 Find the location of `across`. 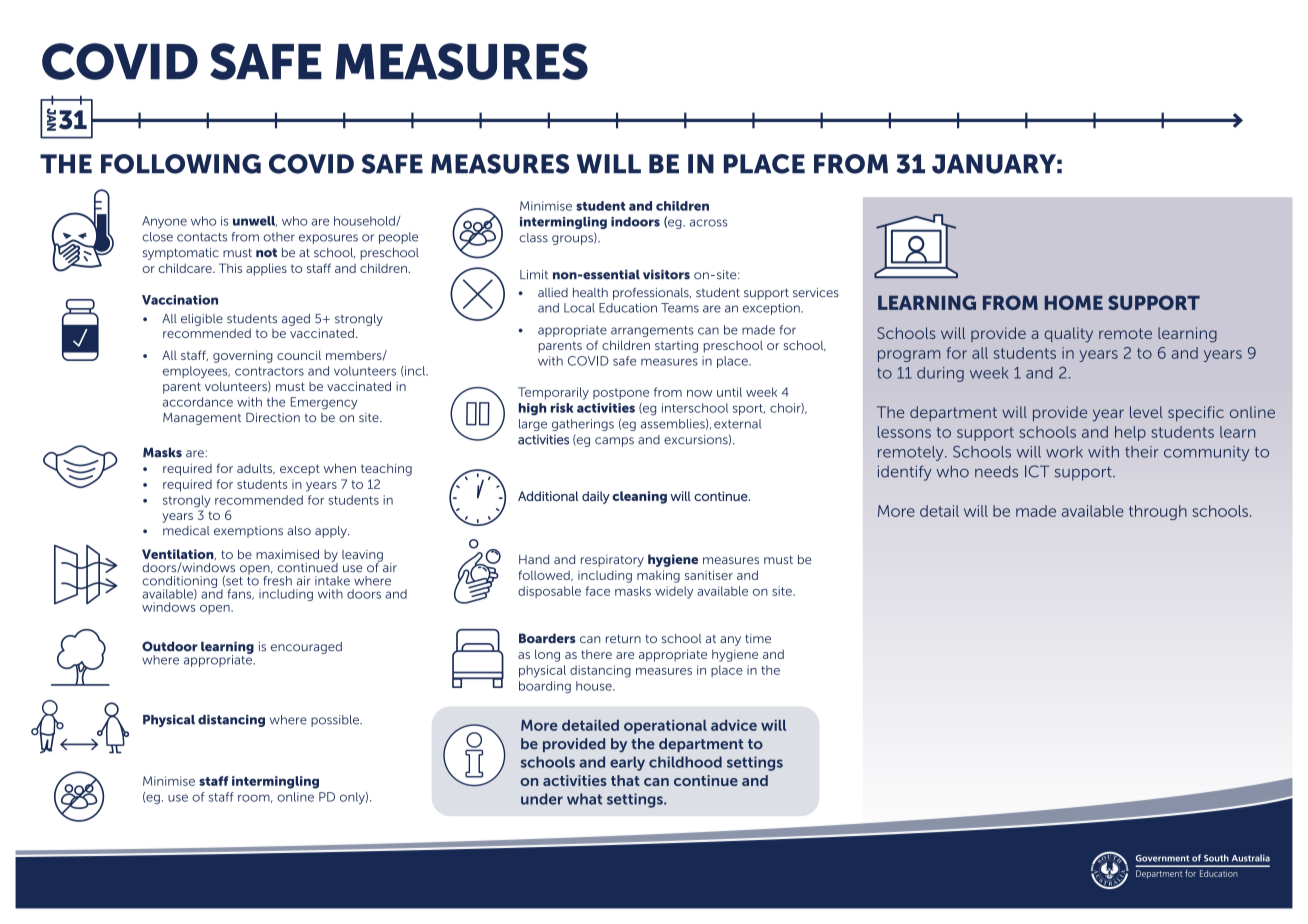

across is located at coordinates (708, 223).
